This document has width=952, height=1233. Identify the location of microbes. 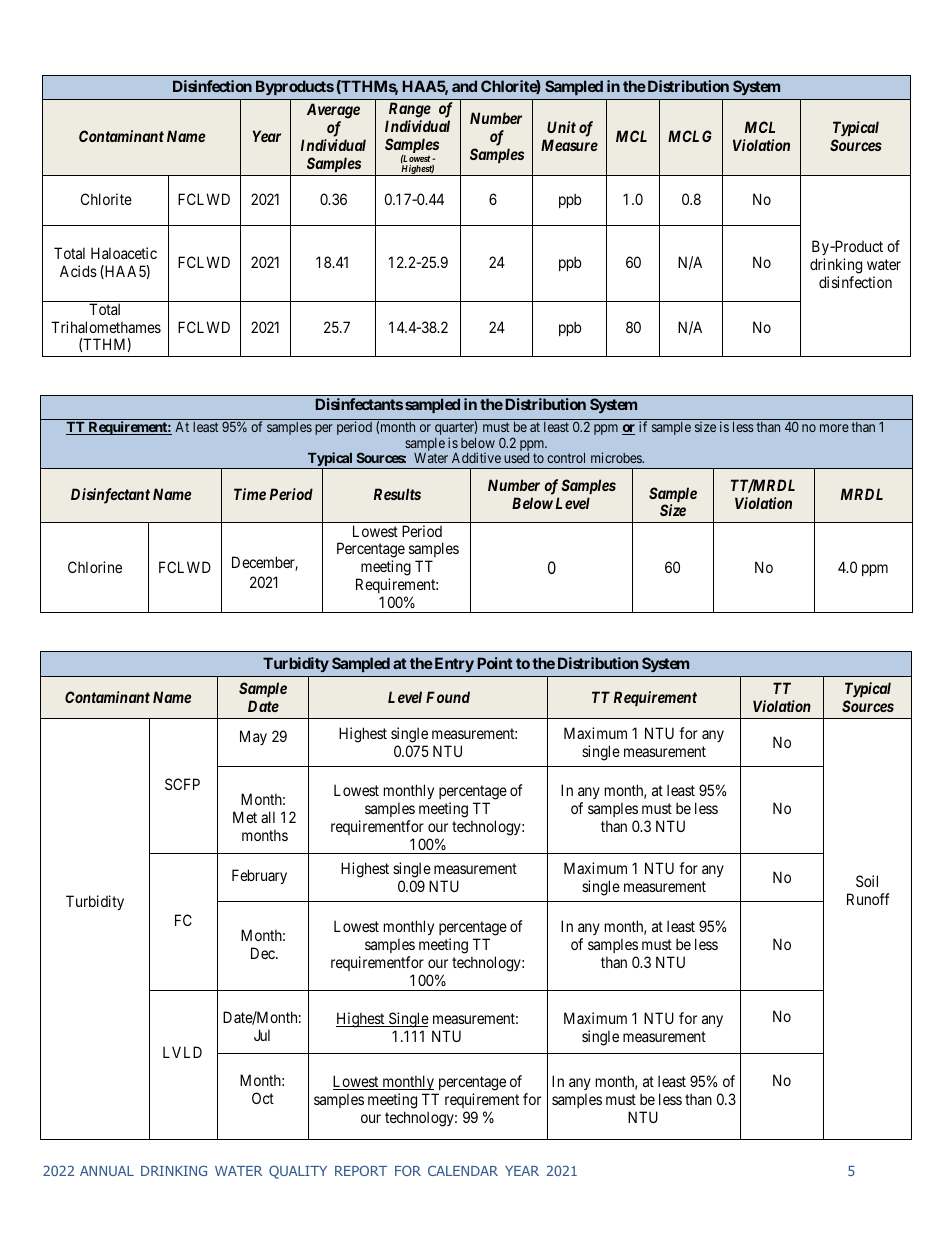
(617, 457).
